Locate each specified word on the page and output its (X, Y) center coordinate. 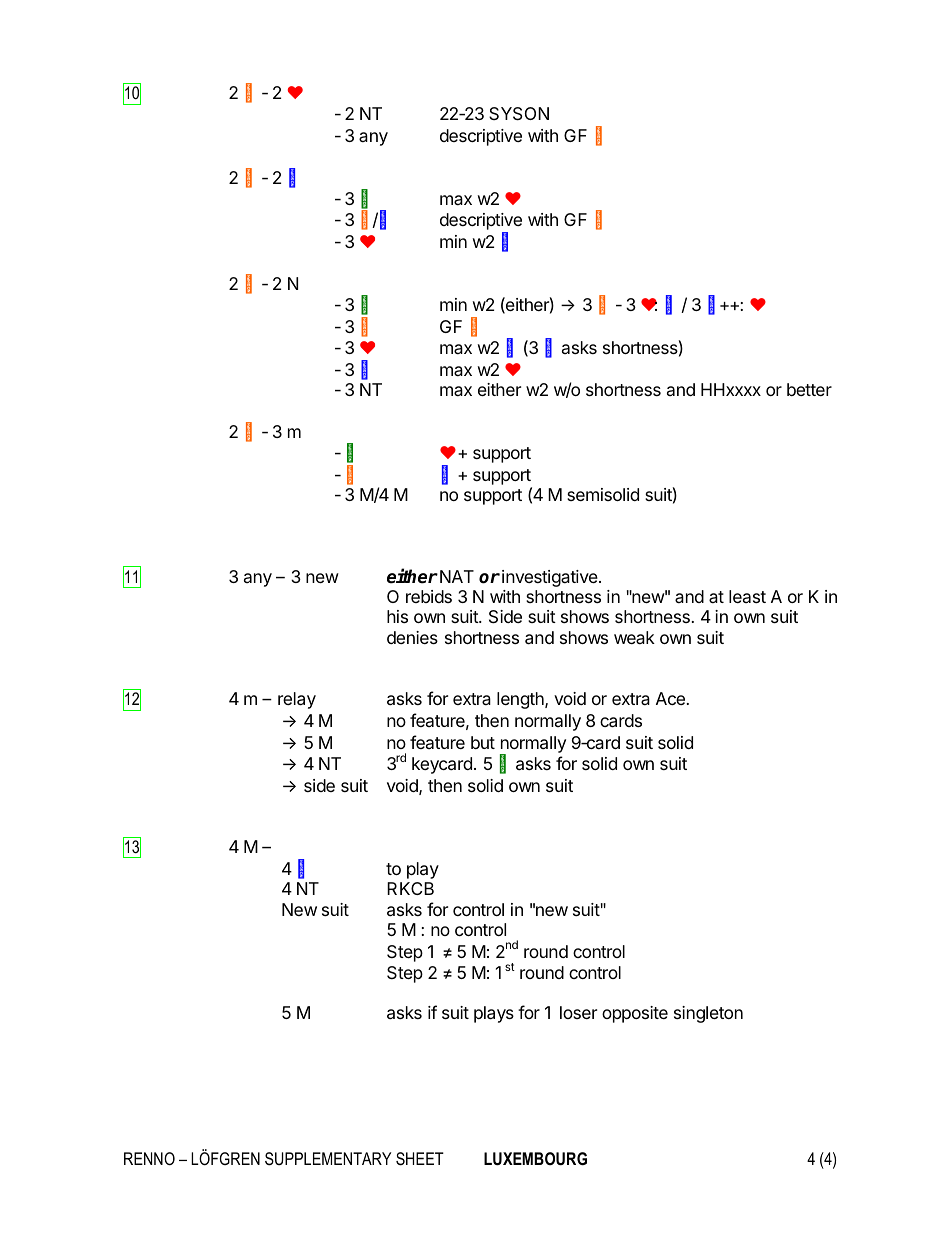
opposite (635, 1014)
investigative (551, 578)
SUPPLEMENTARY (328, 1159)
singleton (708, 1014)
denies (412, 637)
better (809, 389)
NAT (457, 576)
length (521, 700)
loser (578, 1012)
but (483, 742)
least (747, 596)
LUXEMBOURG (535, 1158)
